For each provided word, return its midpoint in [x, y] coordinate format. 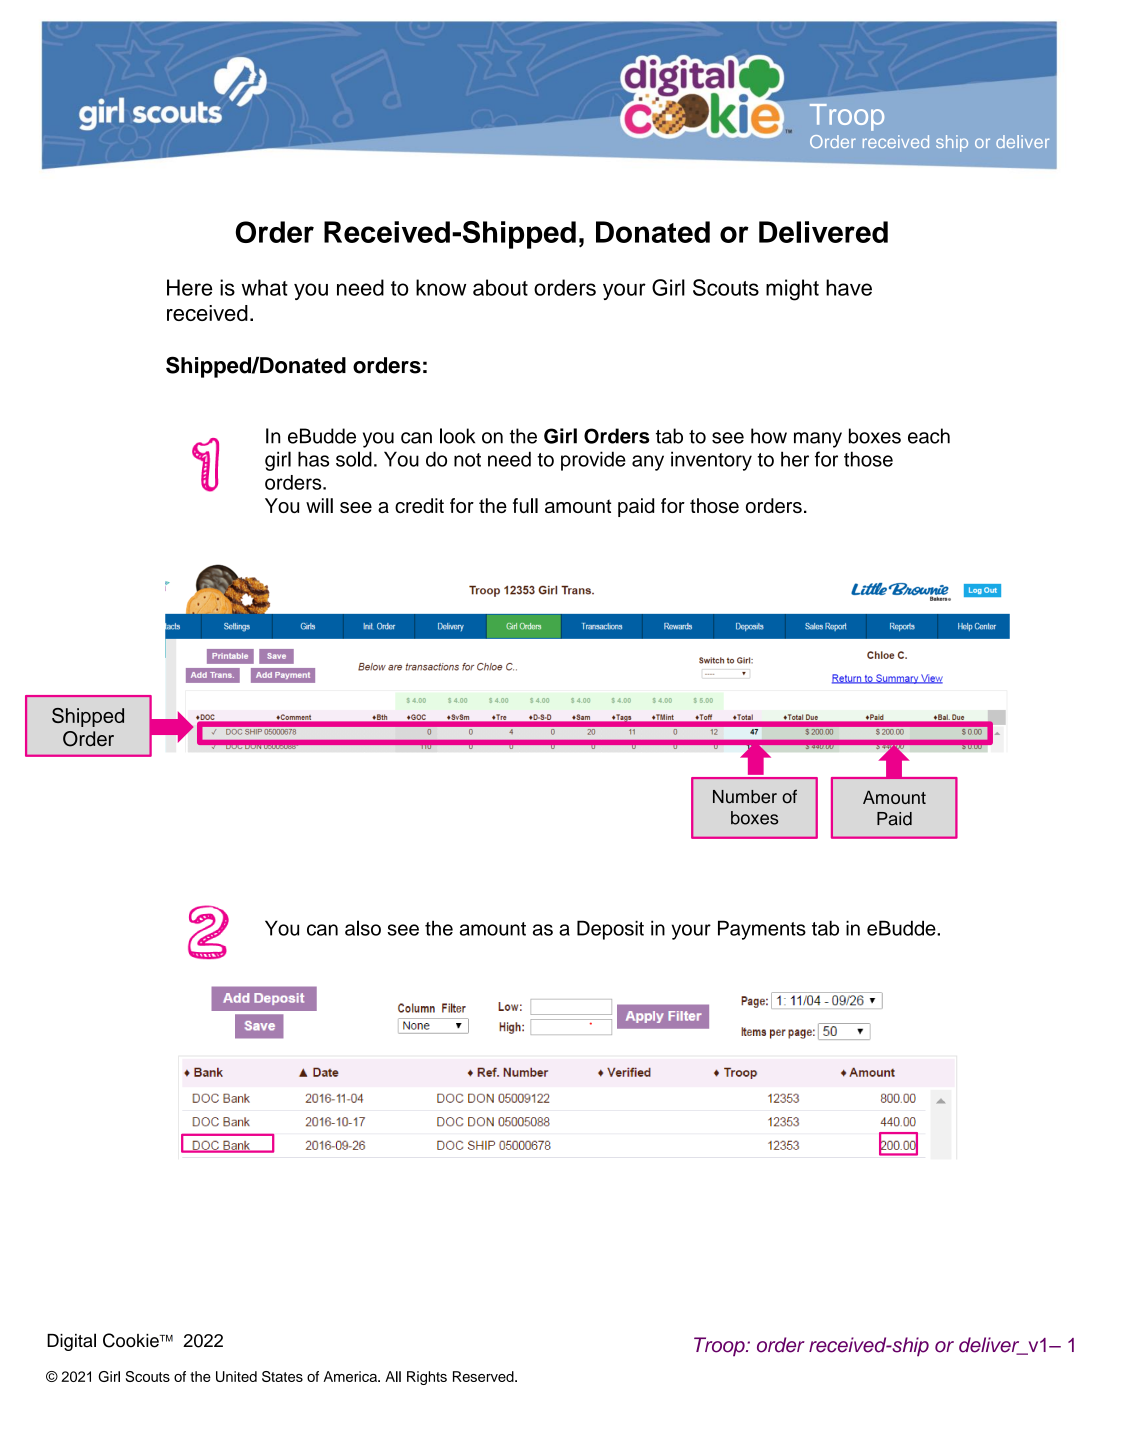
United [236, 1376]
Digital [71, 1342]
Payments [762, 930]
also [363, 928]
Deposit [610, 930]
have [849, 287]
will [319, 505]
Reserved [484, 1376]
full [525, 505]
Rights [427, 1378]
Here [190, 287]
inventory [711, 461]
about [500, 287]
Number [745, 797]
